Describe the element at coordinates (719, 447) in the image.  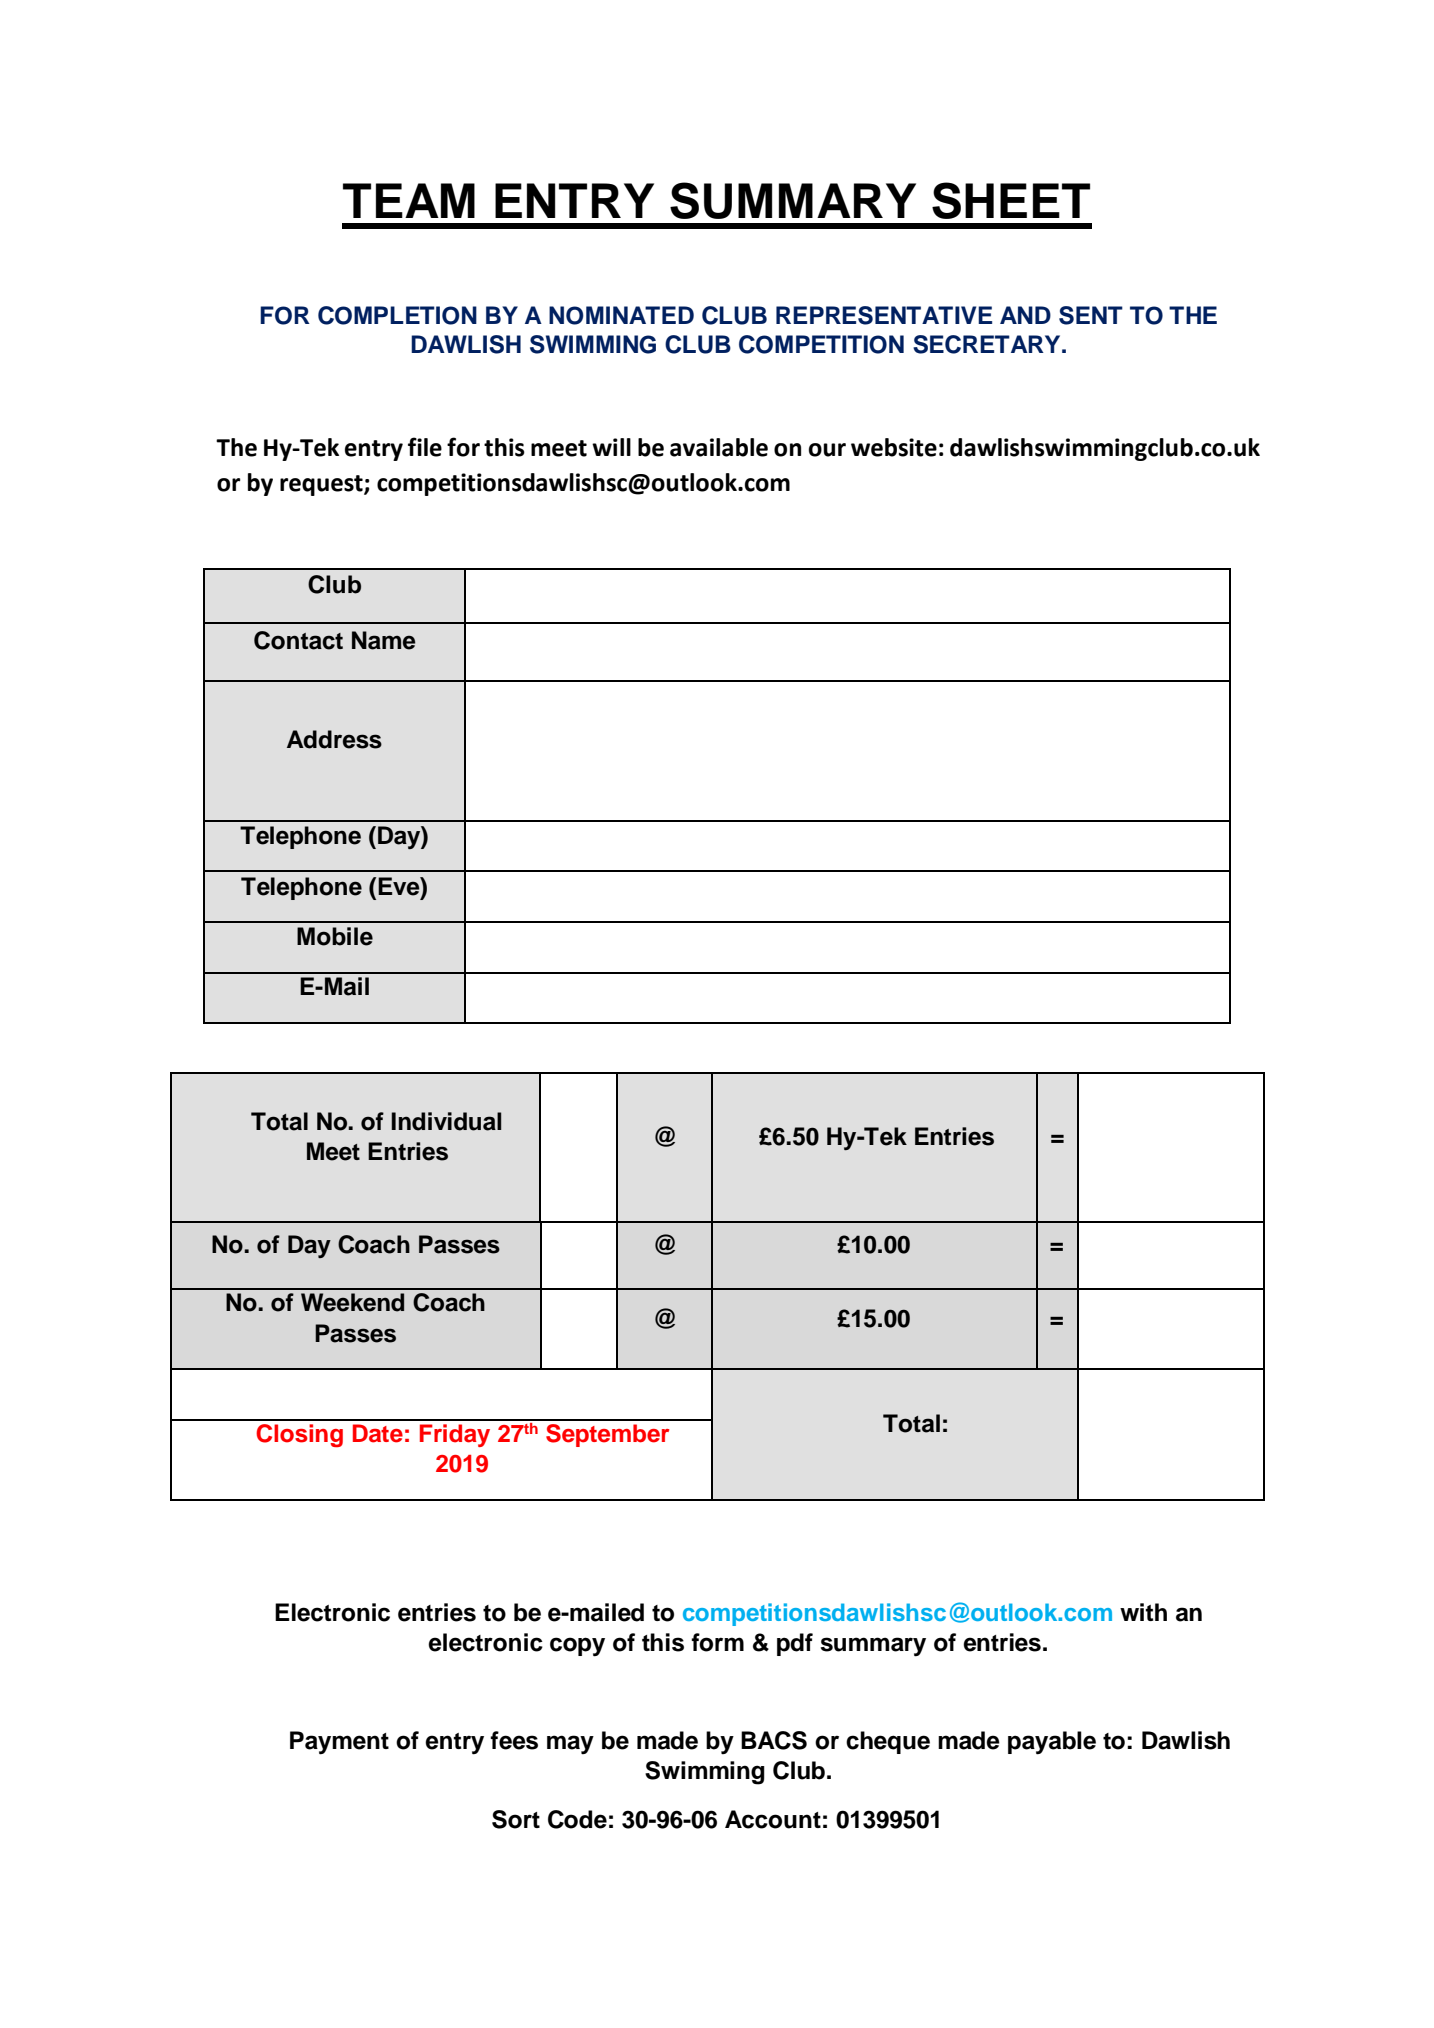
I see `available` at that location.
